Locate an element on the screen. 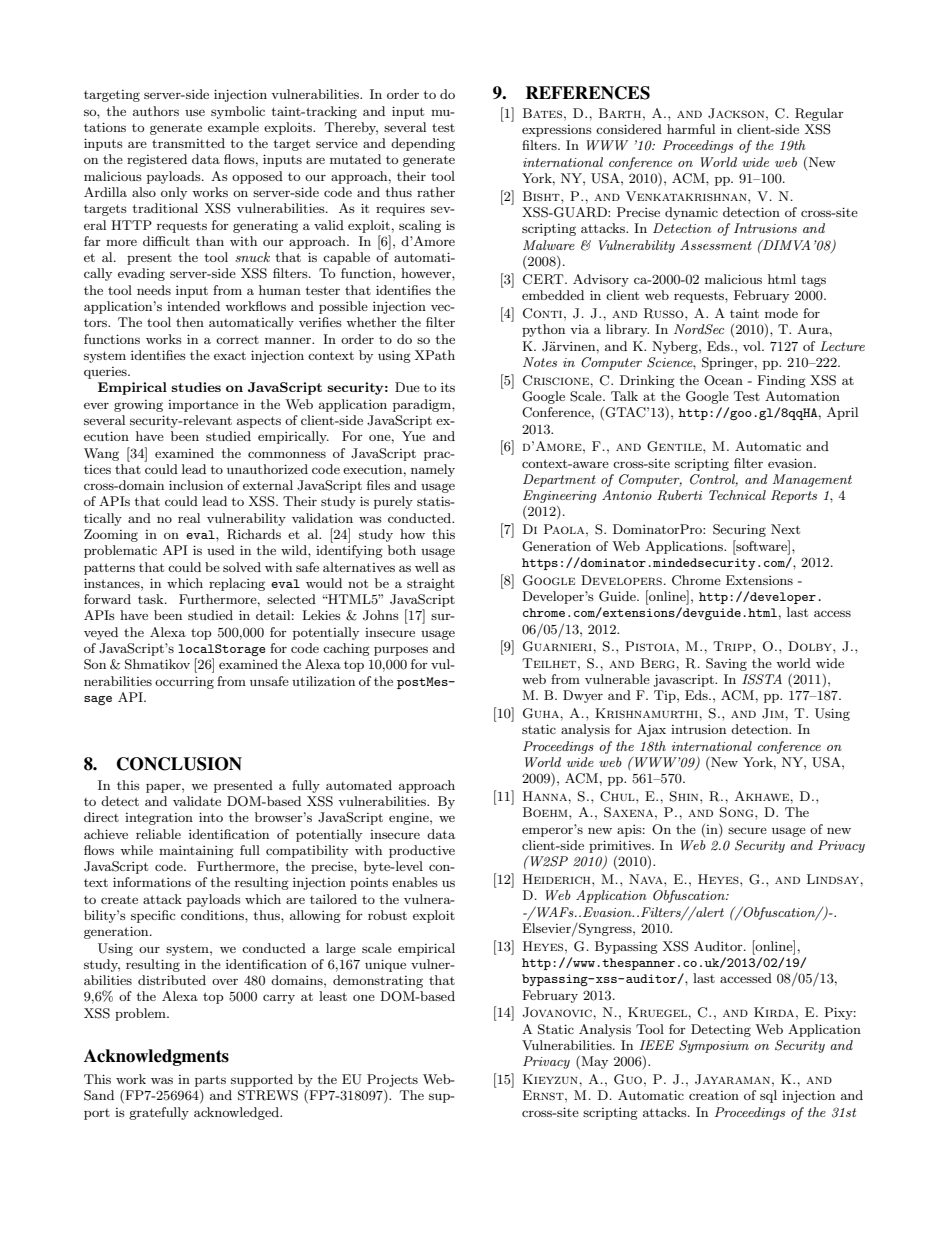  parts is located at coordinates (210, 1081).
